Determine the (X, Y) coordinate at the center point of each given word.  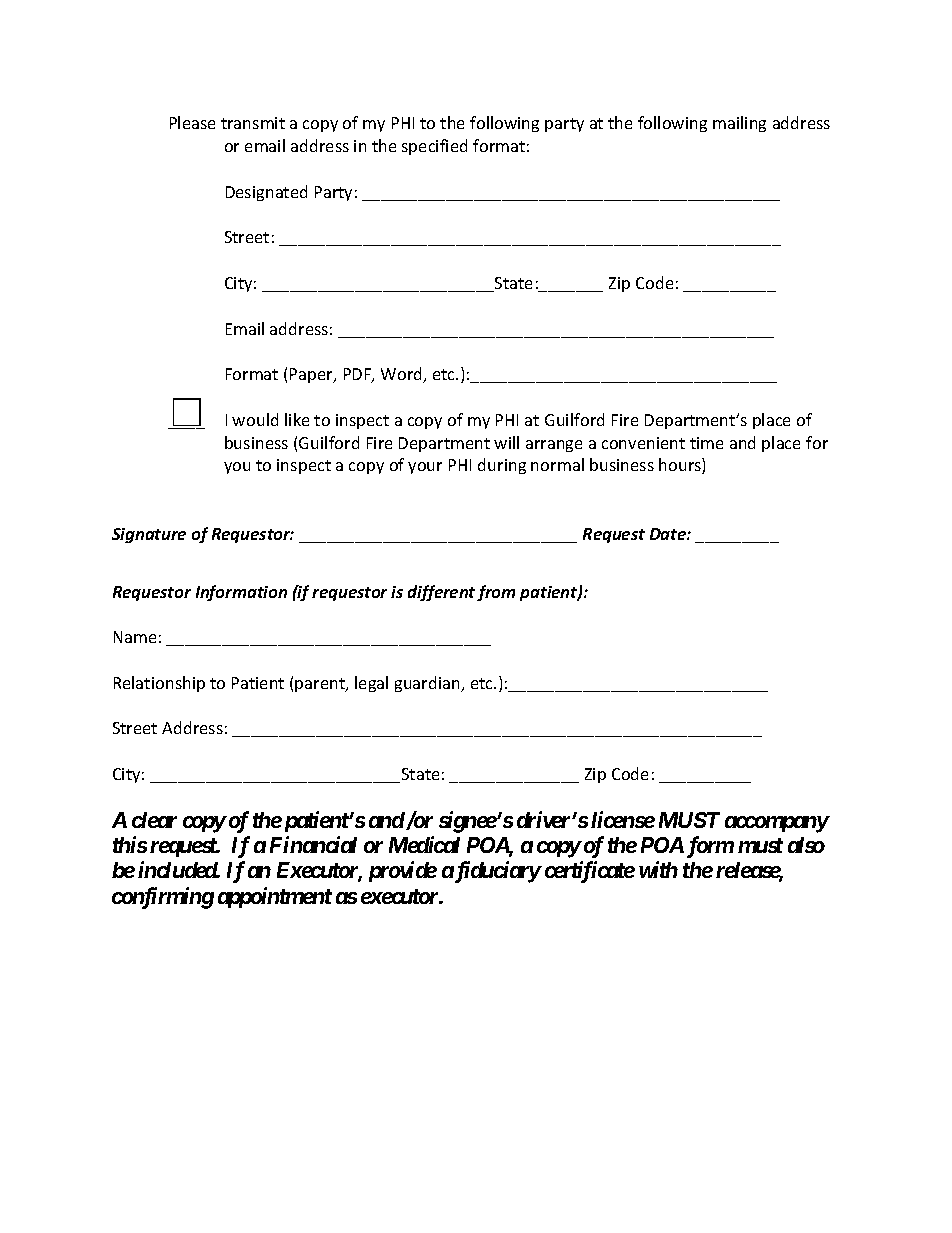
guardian (428, 684)
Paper (313, 375)
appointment (275, 897)
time (706, 443)
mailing (739, 124)
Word (402, 375)
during (502, 466)
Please (192, 122)
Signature (149, 535)
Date (669, 534)
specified (434, 147)
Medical (424, 844)
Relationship (159, 684)
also (806, 845)
